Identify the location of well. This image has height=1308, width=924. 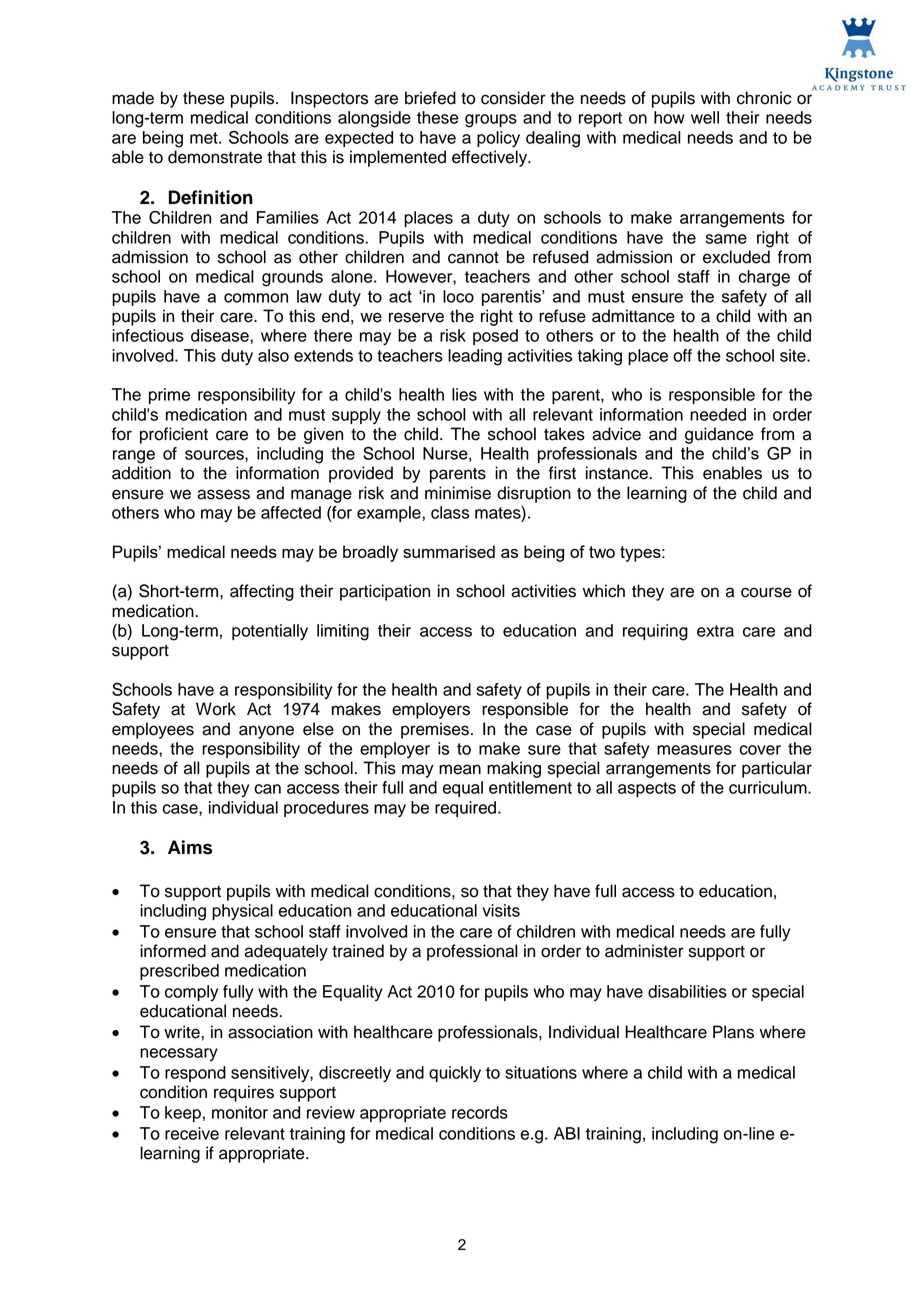
(705, 117).
